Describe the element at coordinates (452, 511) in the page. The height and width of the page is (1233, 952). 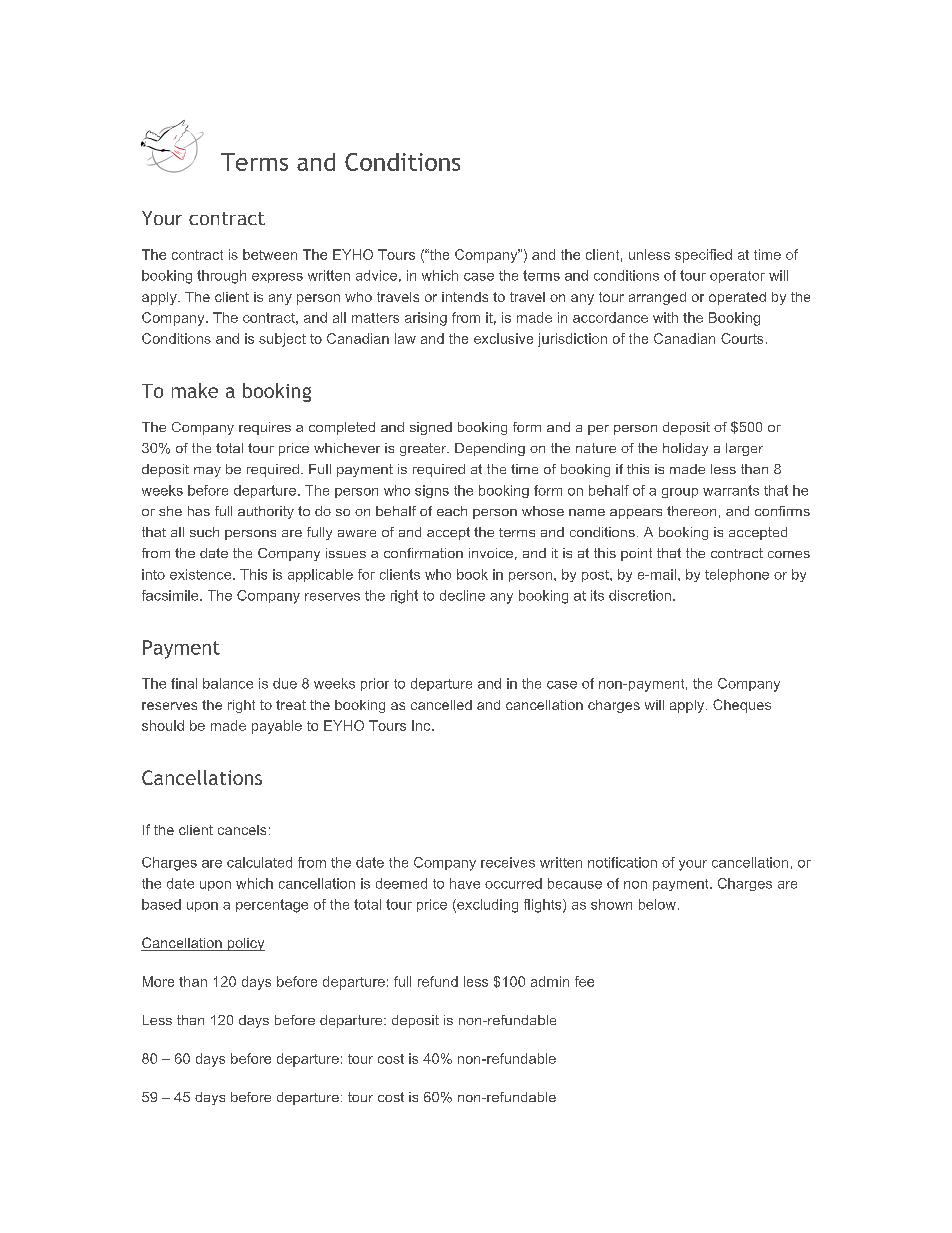
I see `each` at that location.
